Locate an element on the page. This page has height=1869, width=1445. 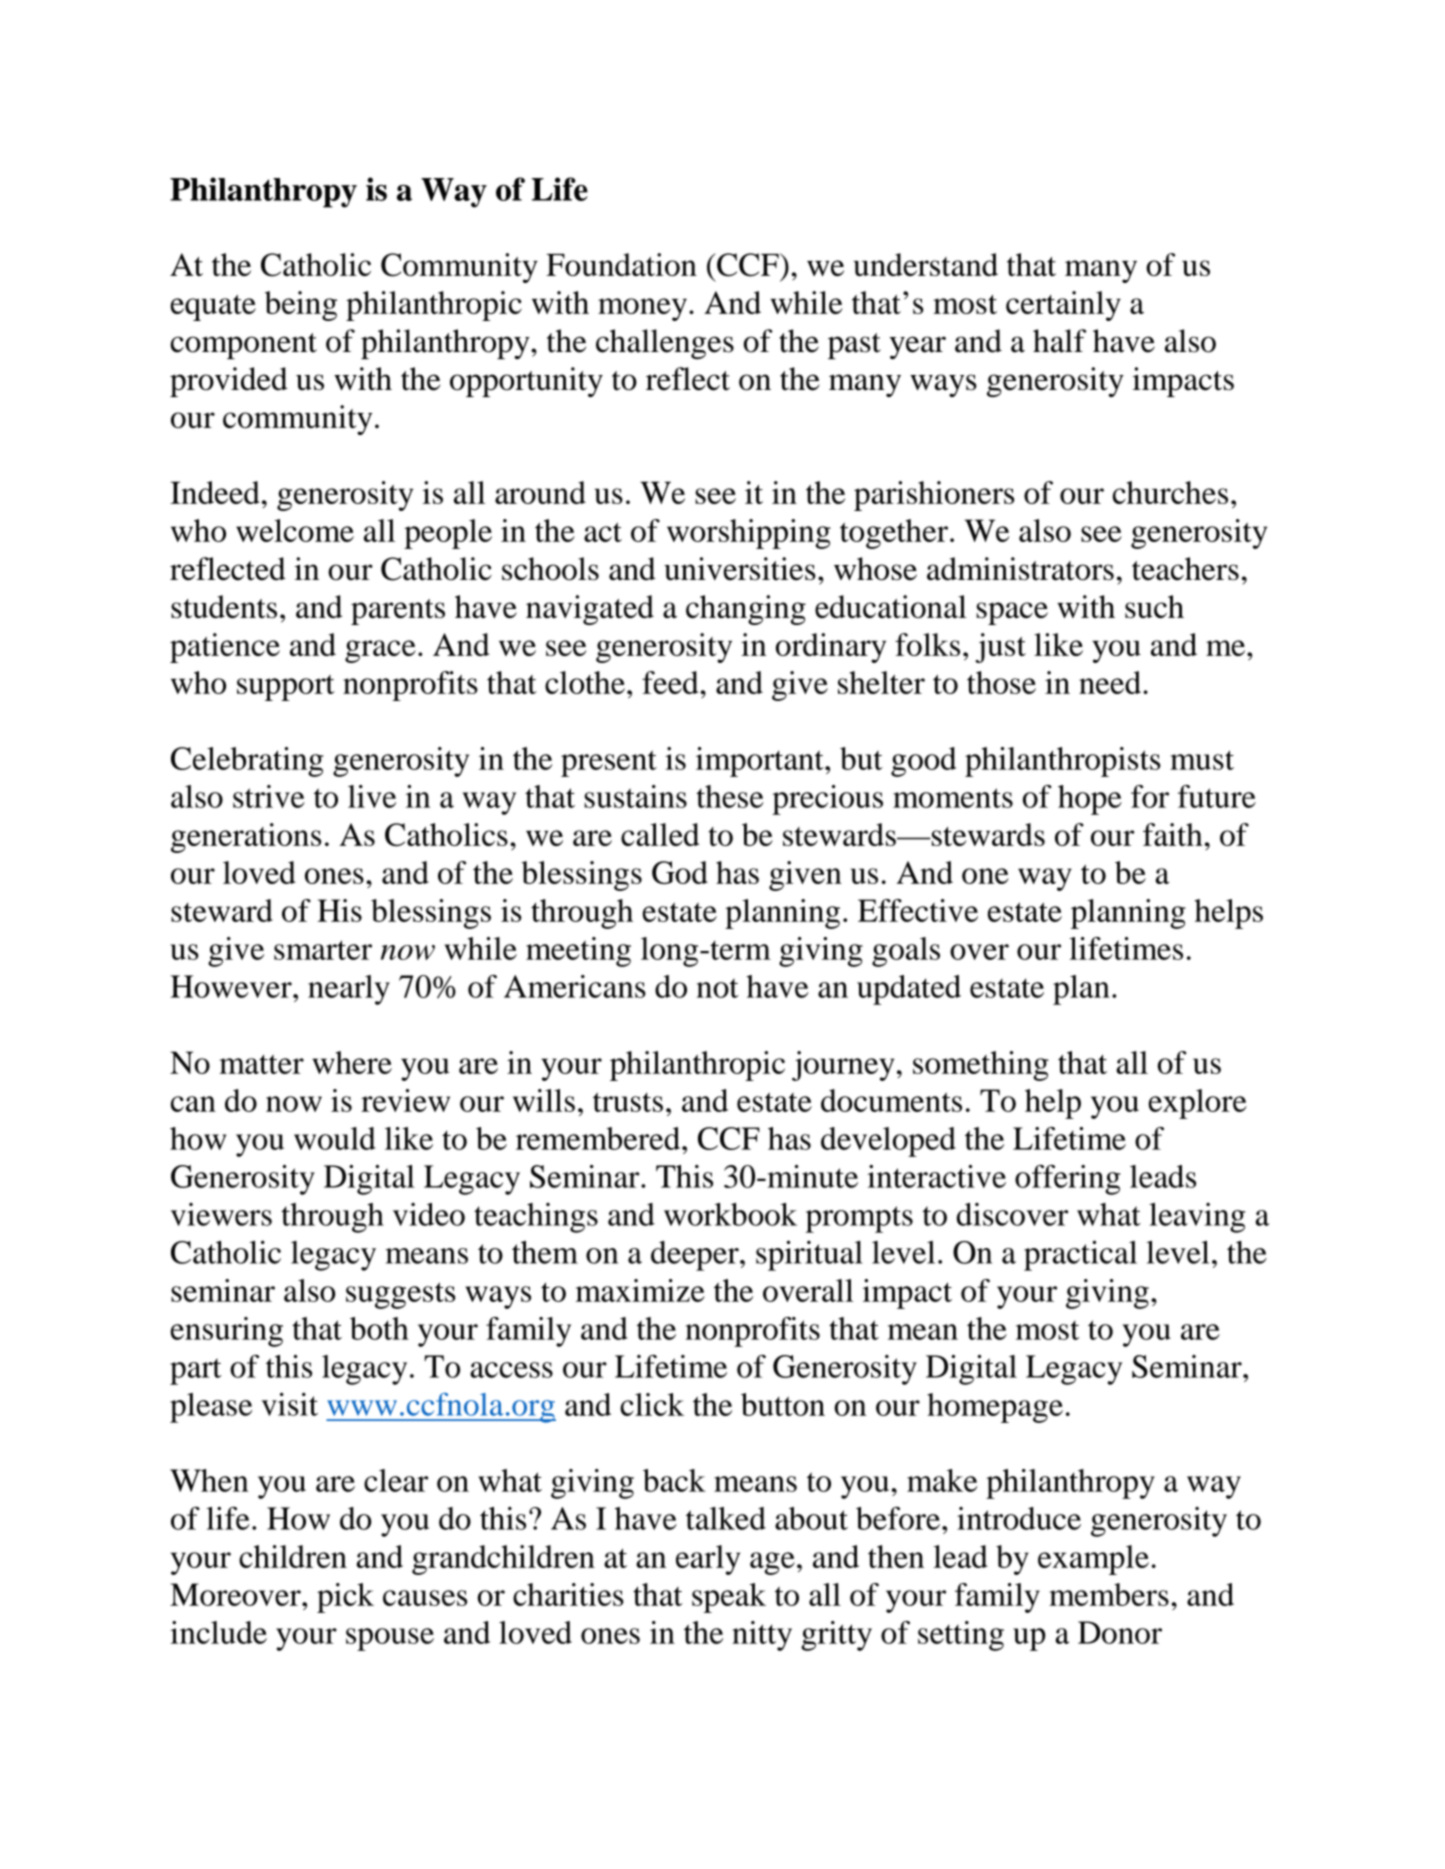
certainly is located at coordinates (1063, 306).
